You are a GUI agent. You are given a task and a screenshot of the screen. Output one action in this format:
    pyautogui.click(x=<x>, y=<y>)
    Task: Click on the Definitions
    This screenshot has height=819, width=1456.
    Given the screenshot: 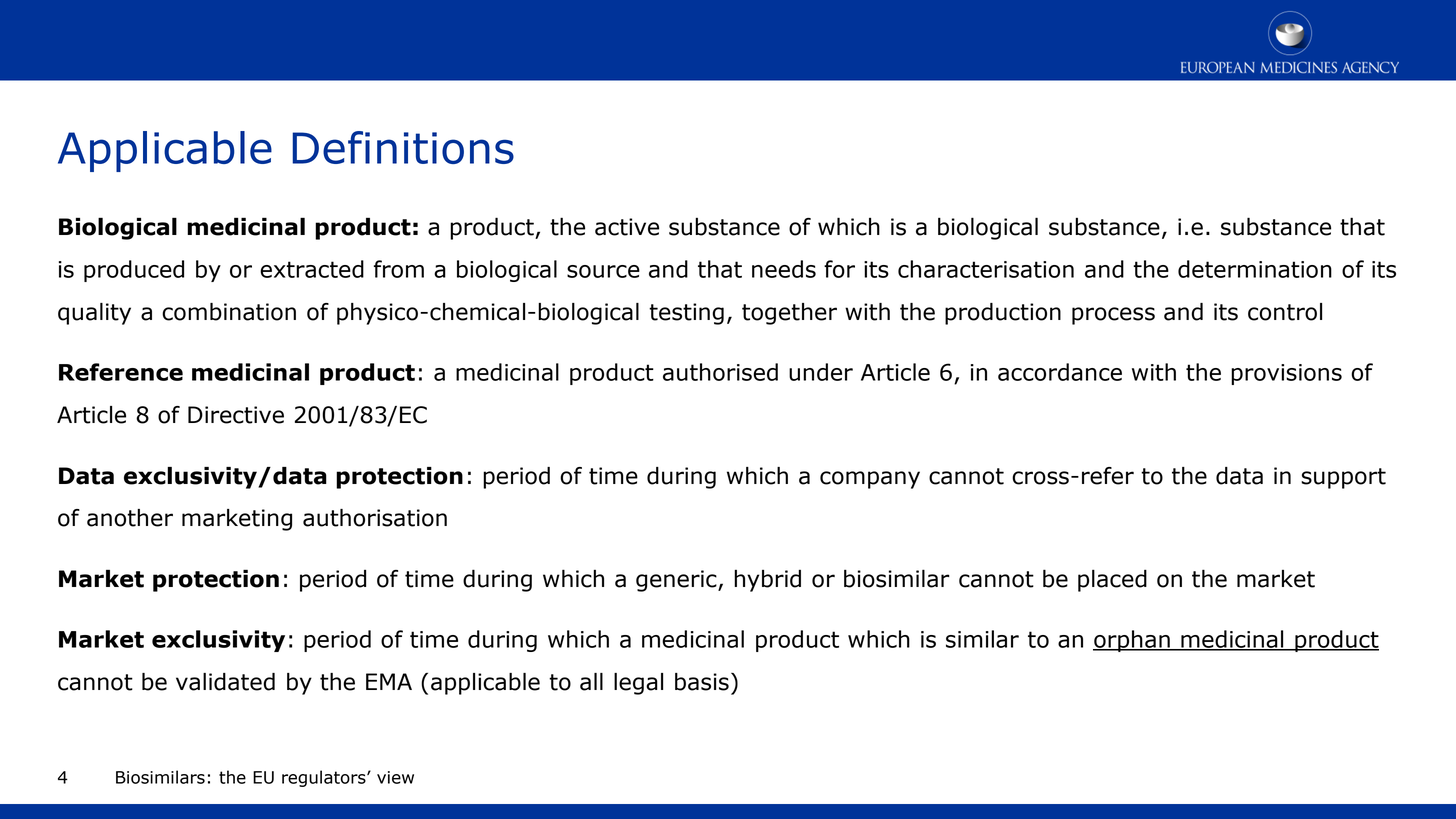 What is the action you would take?
    pyautogui.click(x=403, y=147)
